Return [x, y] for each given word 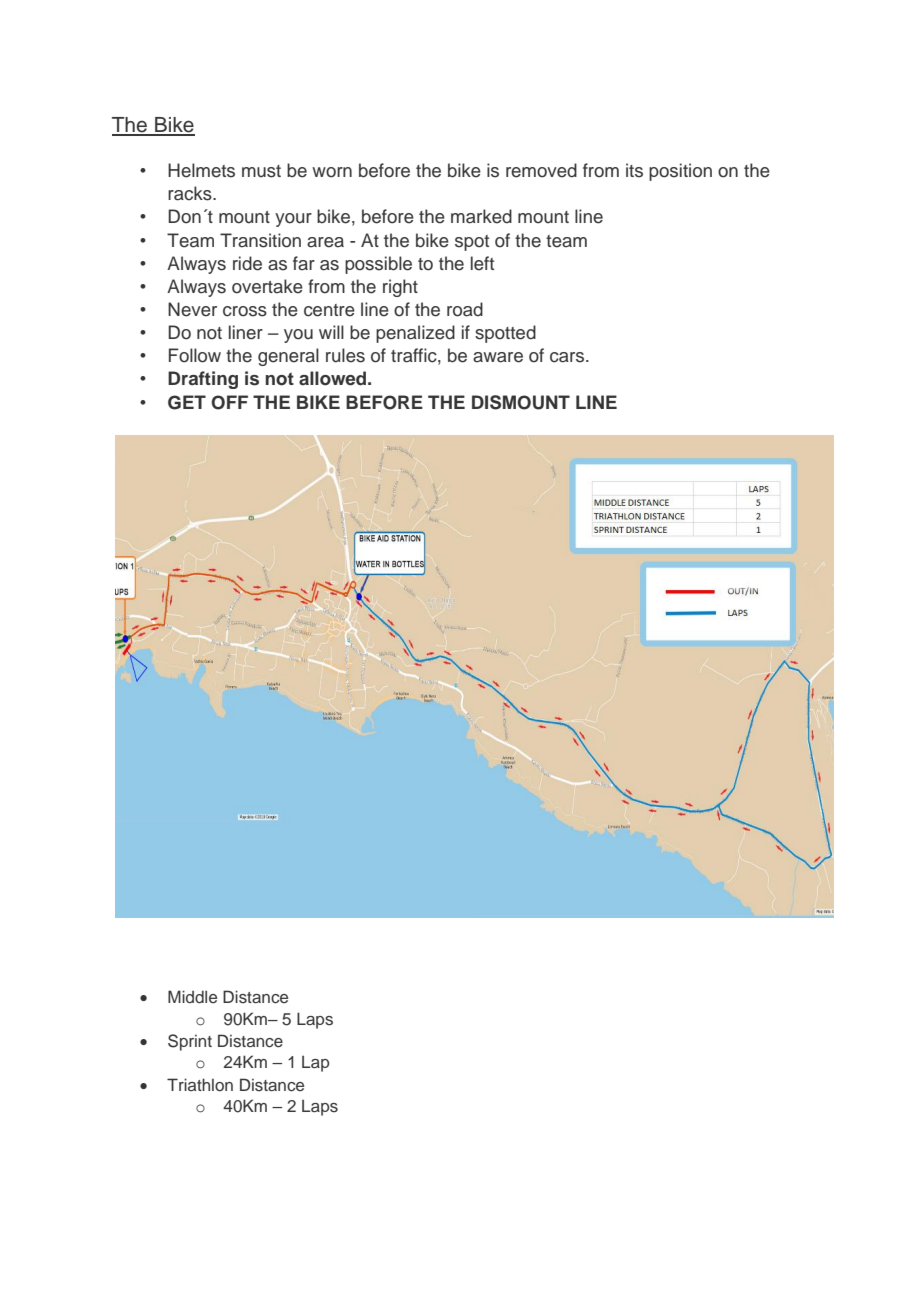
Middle [192, 996]
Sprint [190, 1042]
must [261, 171]
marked [481, 216]
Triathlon [200, 1084]
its [634, 170]
